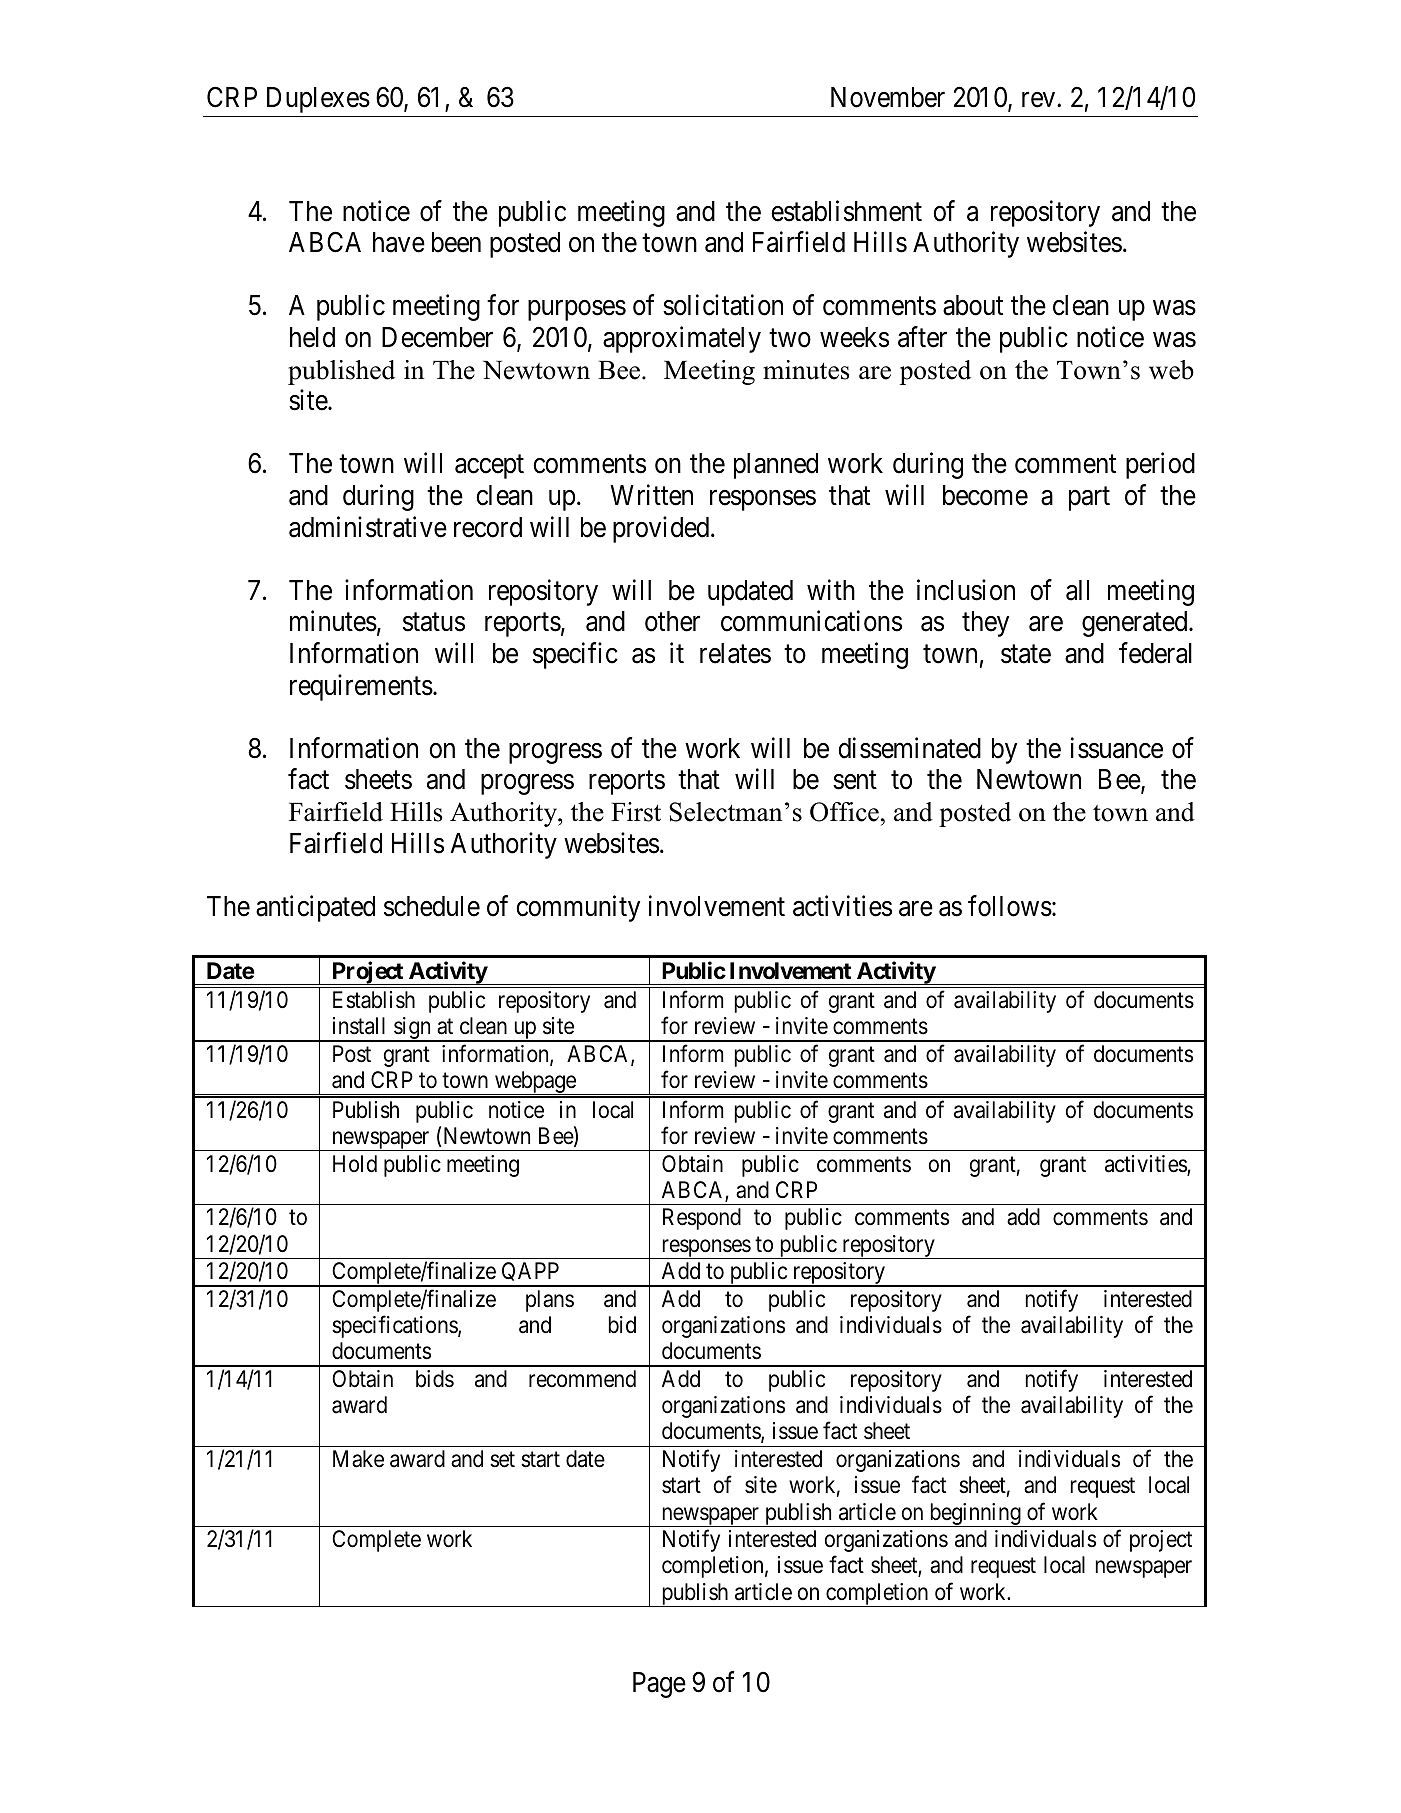 This screenshot has height=1813, width=1401. I want to click on follows, so click(1010, 906).
